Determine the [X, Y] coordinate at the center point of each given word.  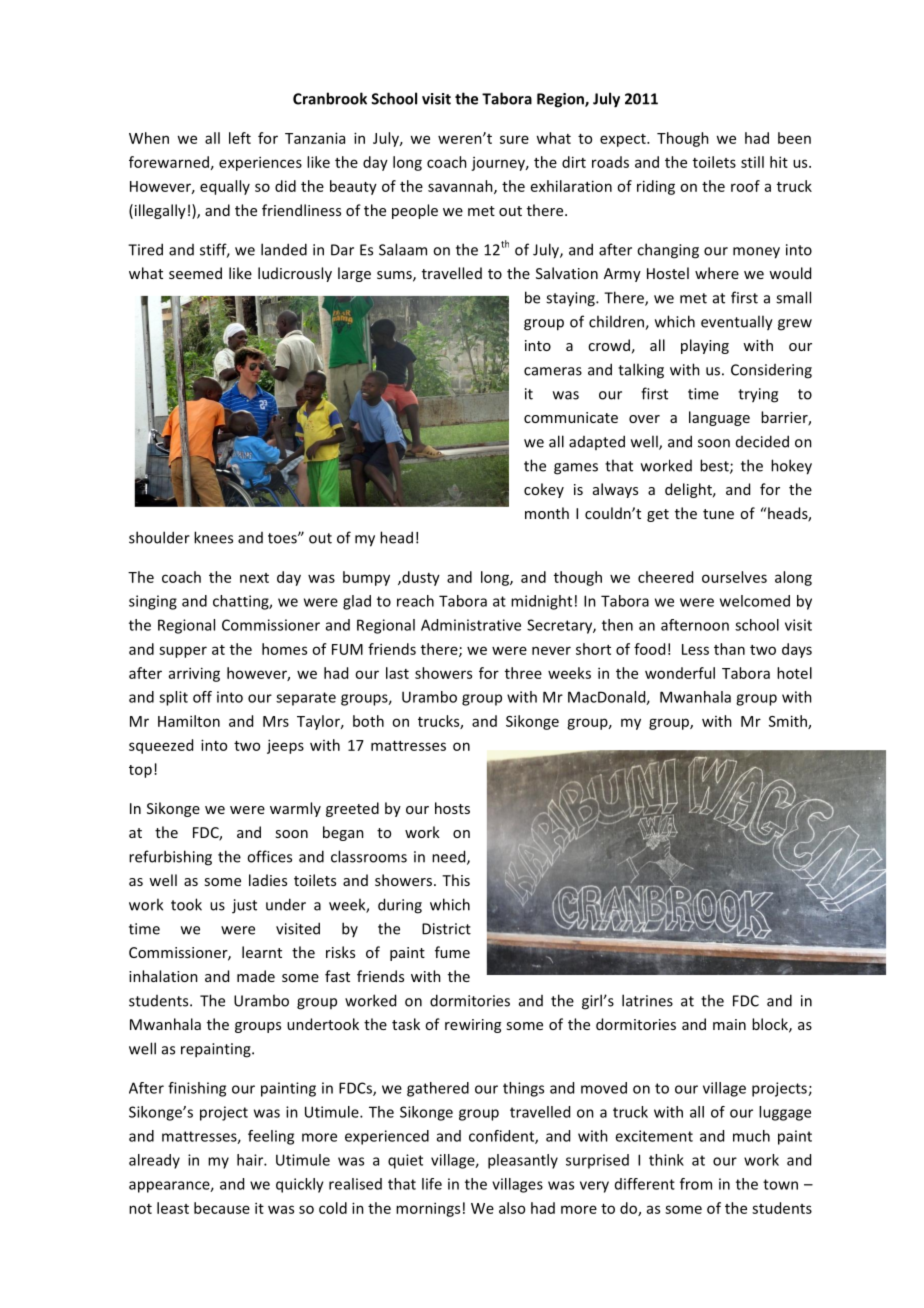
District [446, 929]
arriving [194, 674]
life [432, 1184]
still [752, 162]
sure [514, 139]
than [729, 649]
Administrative [471, 625]
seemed [195, 273]
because [222, 1208]
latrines [647, 1000]
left [240, 138]
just [244, 906]
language [719, 418]
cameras [553, 371]
